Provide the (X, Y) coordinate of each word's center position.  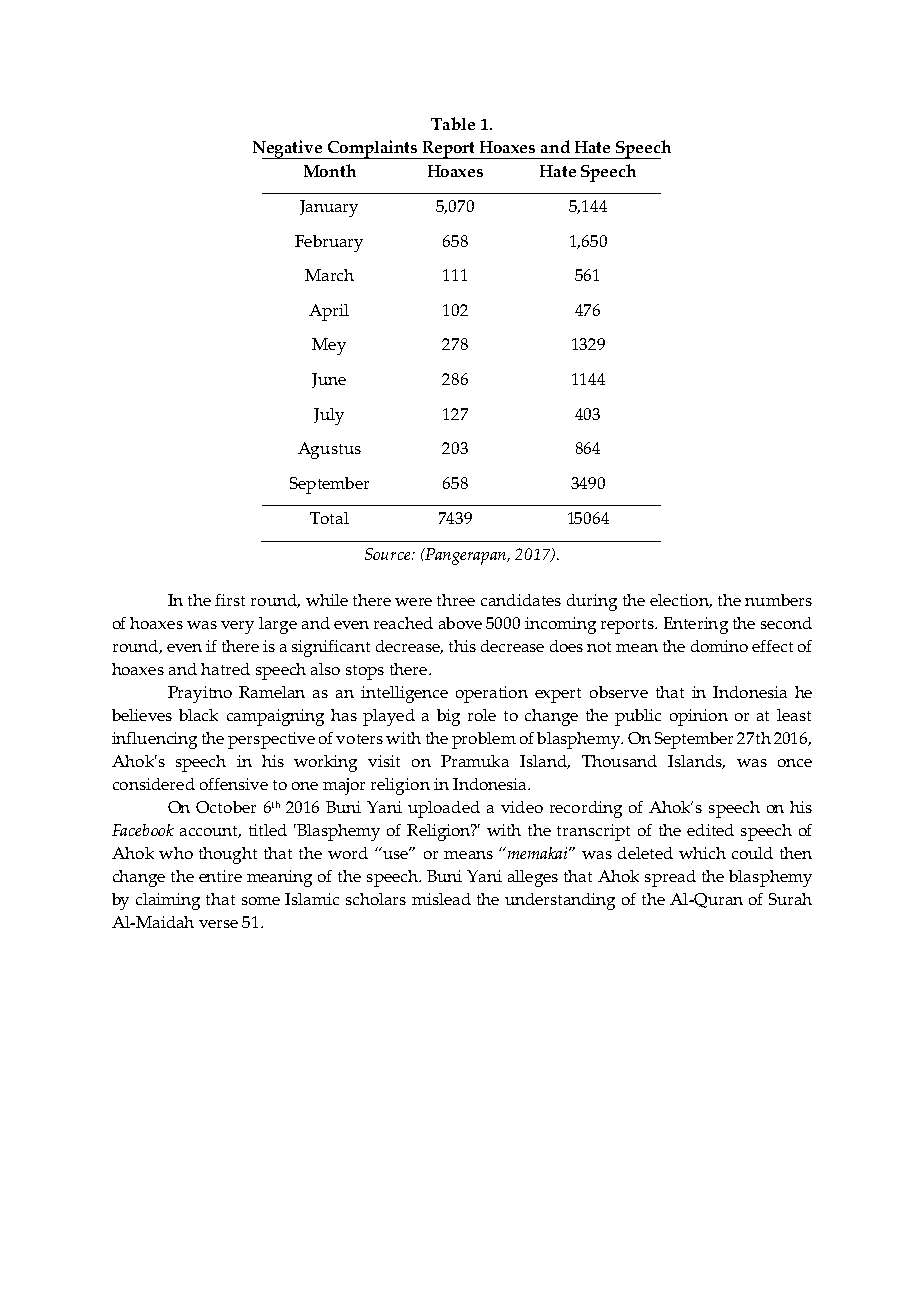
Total (329, 518)
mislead (441, 899)
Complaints (372, 149)
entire (220, 876)
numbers (778, 600)
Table (453, 123)
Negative (289, 149)
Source (389, 554)
